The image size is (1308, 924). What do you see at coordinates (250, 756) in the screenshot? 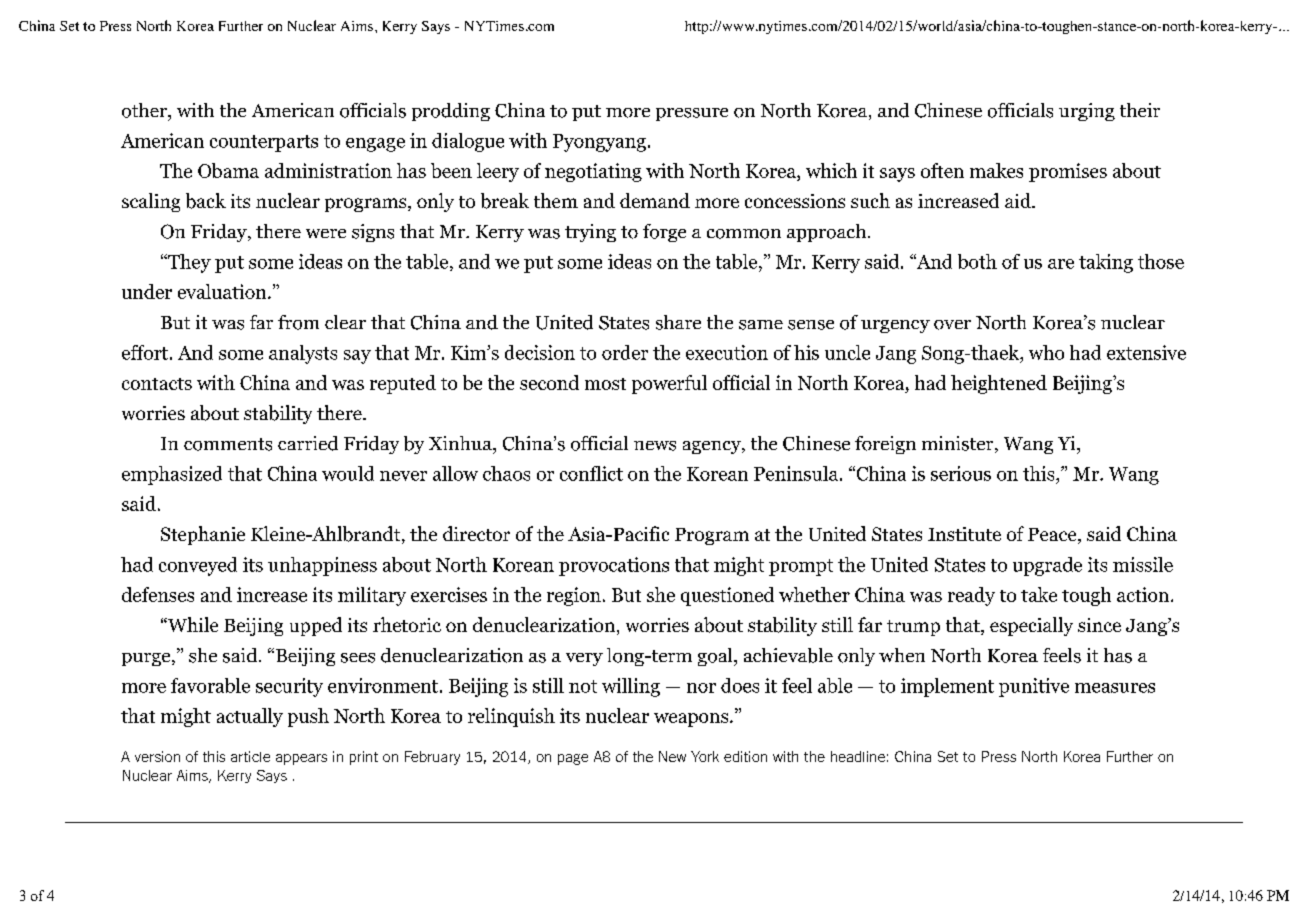
I see `article` at bounding box center [250, 756].
